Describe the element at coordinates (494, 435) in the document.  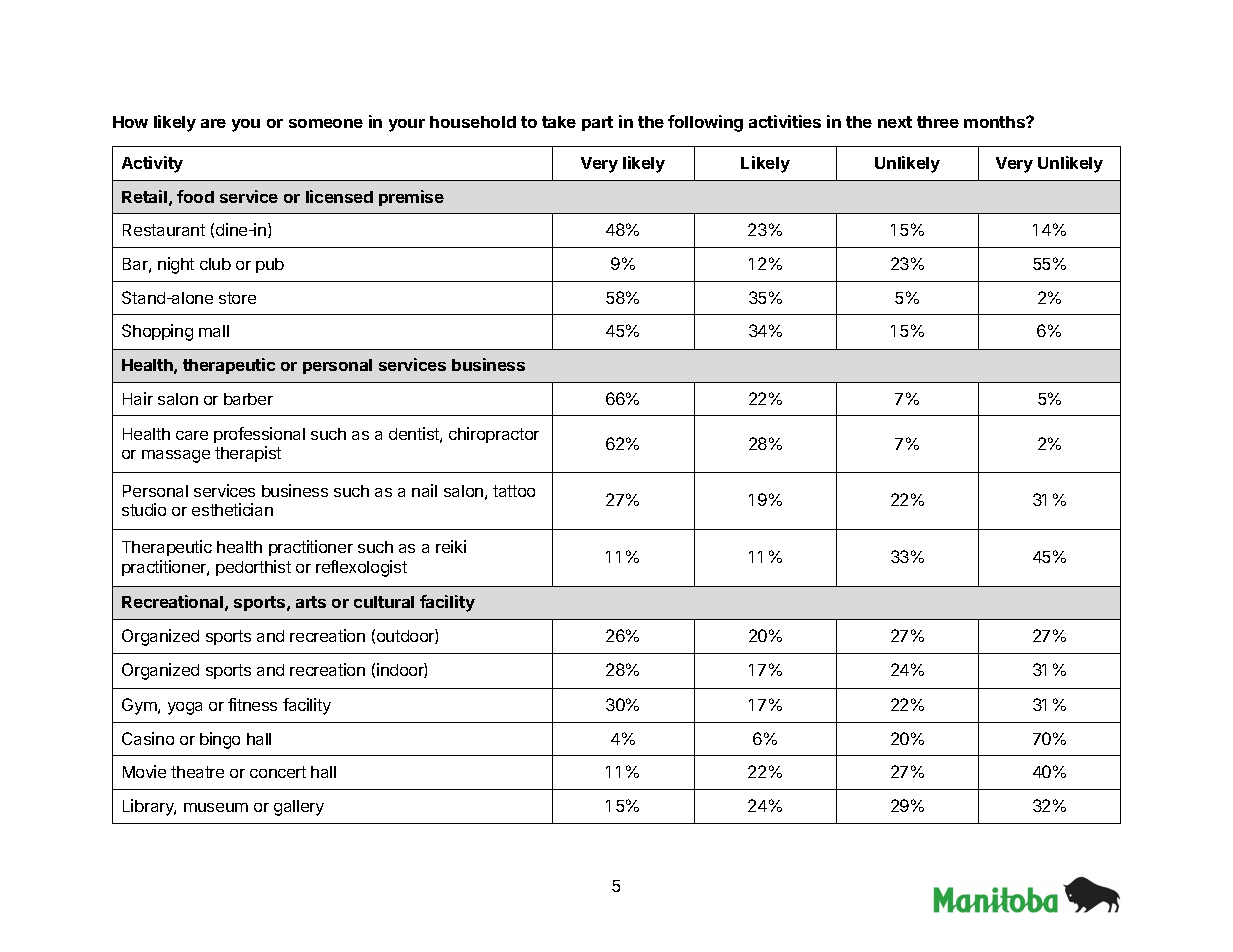
I see `chiropractor` at that location.
